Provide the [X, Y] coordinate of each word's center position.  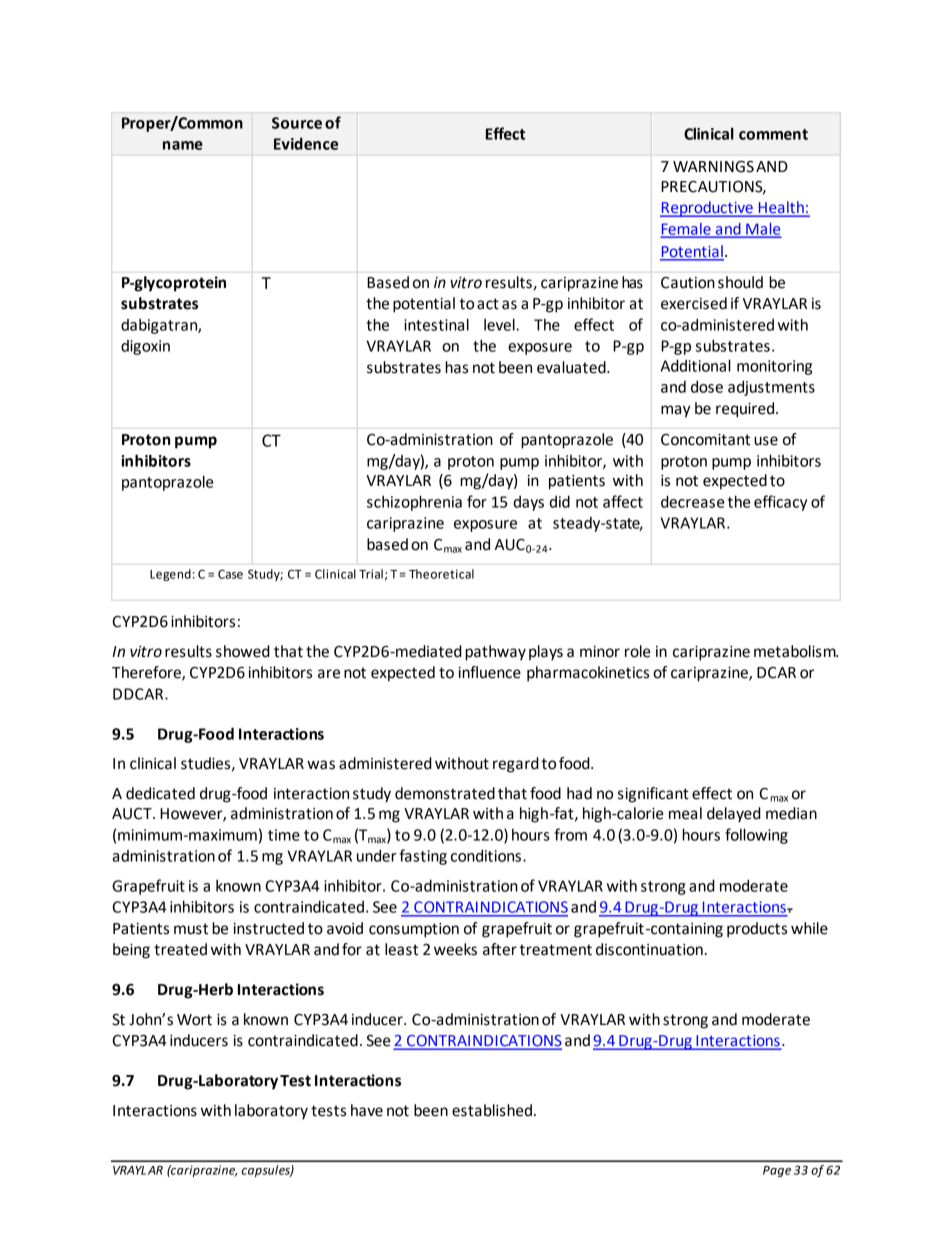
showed [243, 651]
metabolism [796, 651]
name [183, 145]
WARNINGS [713, 167]
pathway [495, 653]
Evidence [306, 143]
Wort [194, 1020]
